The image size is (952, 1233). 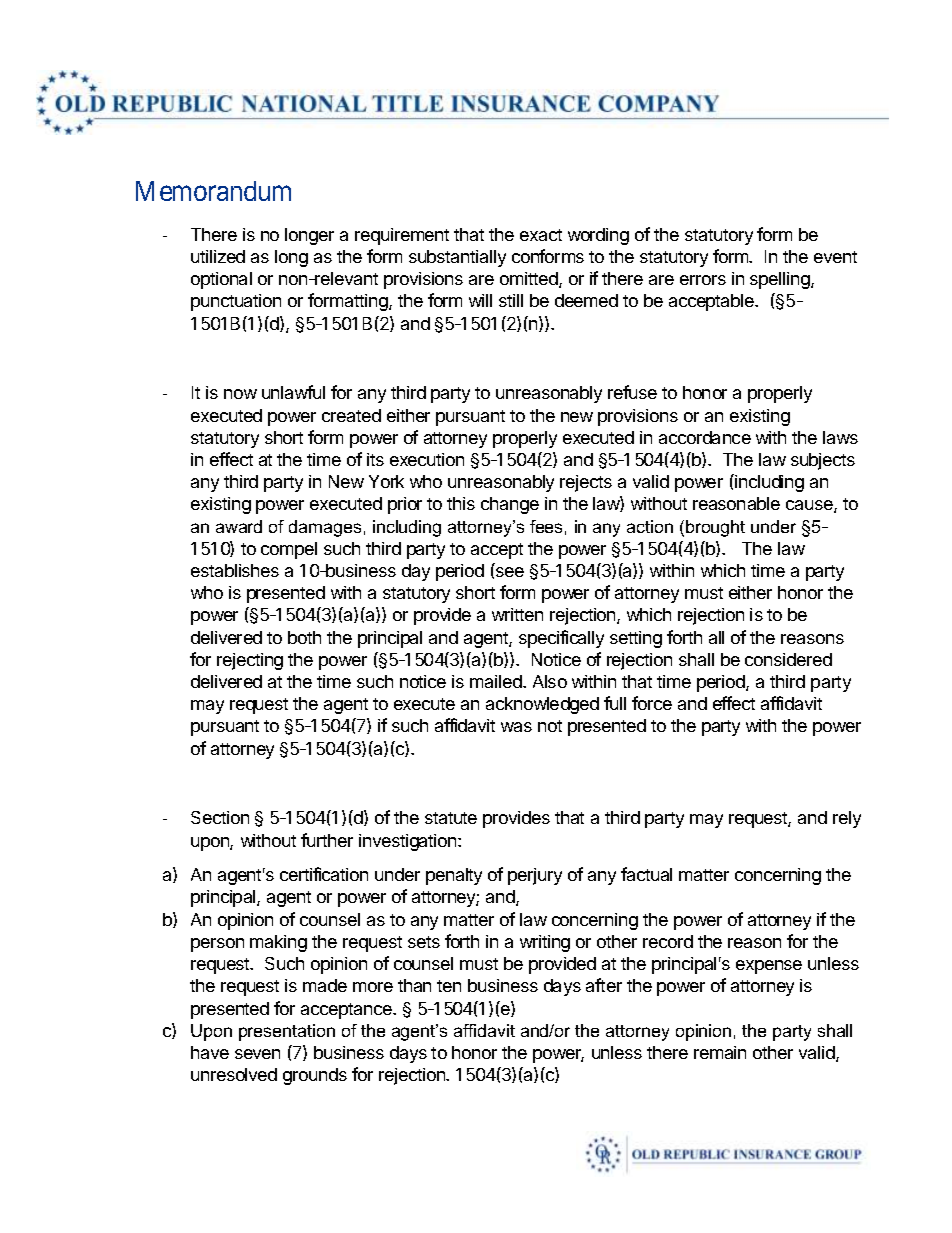 I want to click on after, so click(x=604, y=985).
